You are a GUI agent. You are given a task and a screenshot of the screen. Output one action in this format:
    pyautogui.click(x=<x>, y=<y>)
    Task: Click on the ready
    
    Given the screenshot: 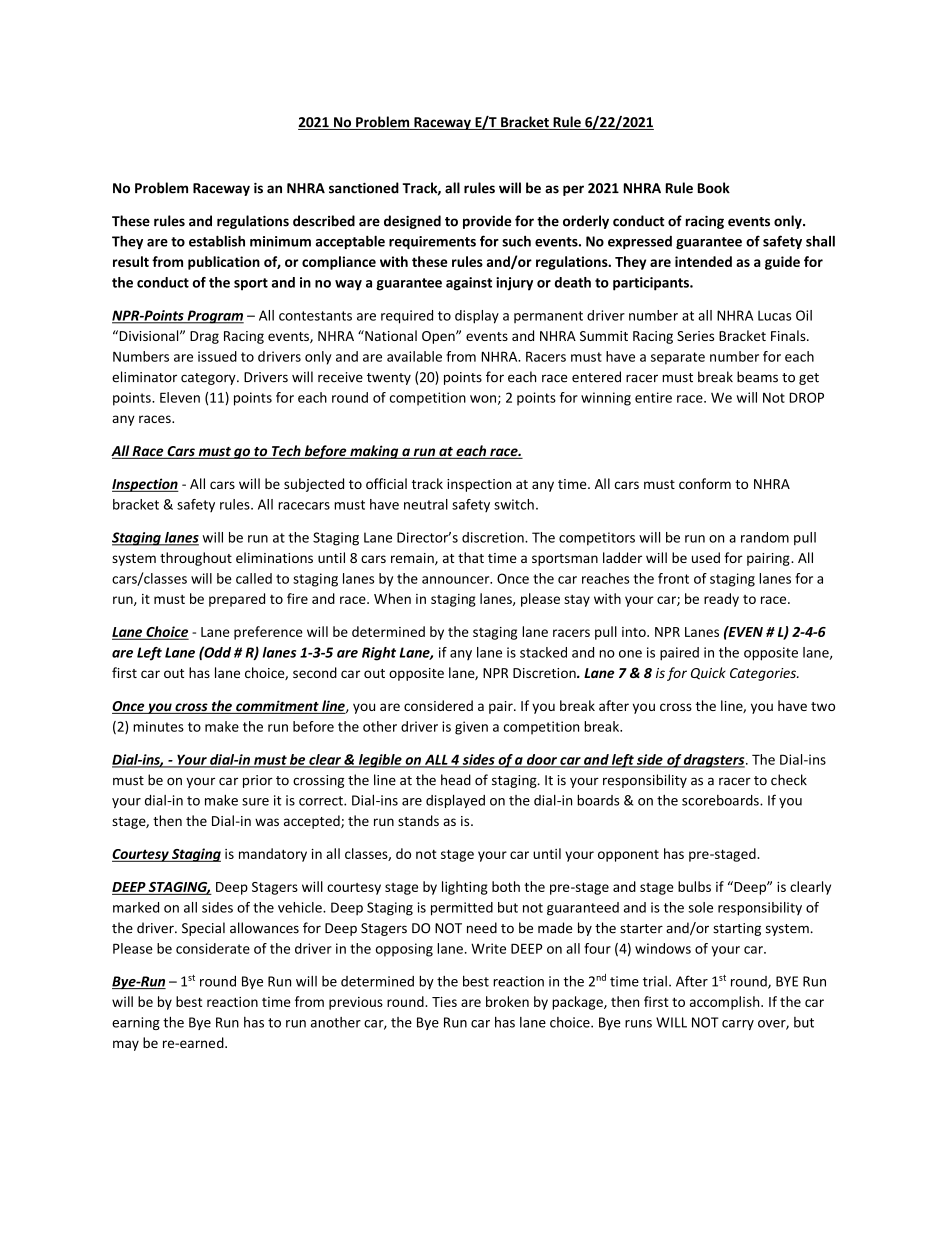 What is the action you would take?
    pyautogui.click(x=721, y=600)
